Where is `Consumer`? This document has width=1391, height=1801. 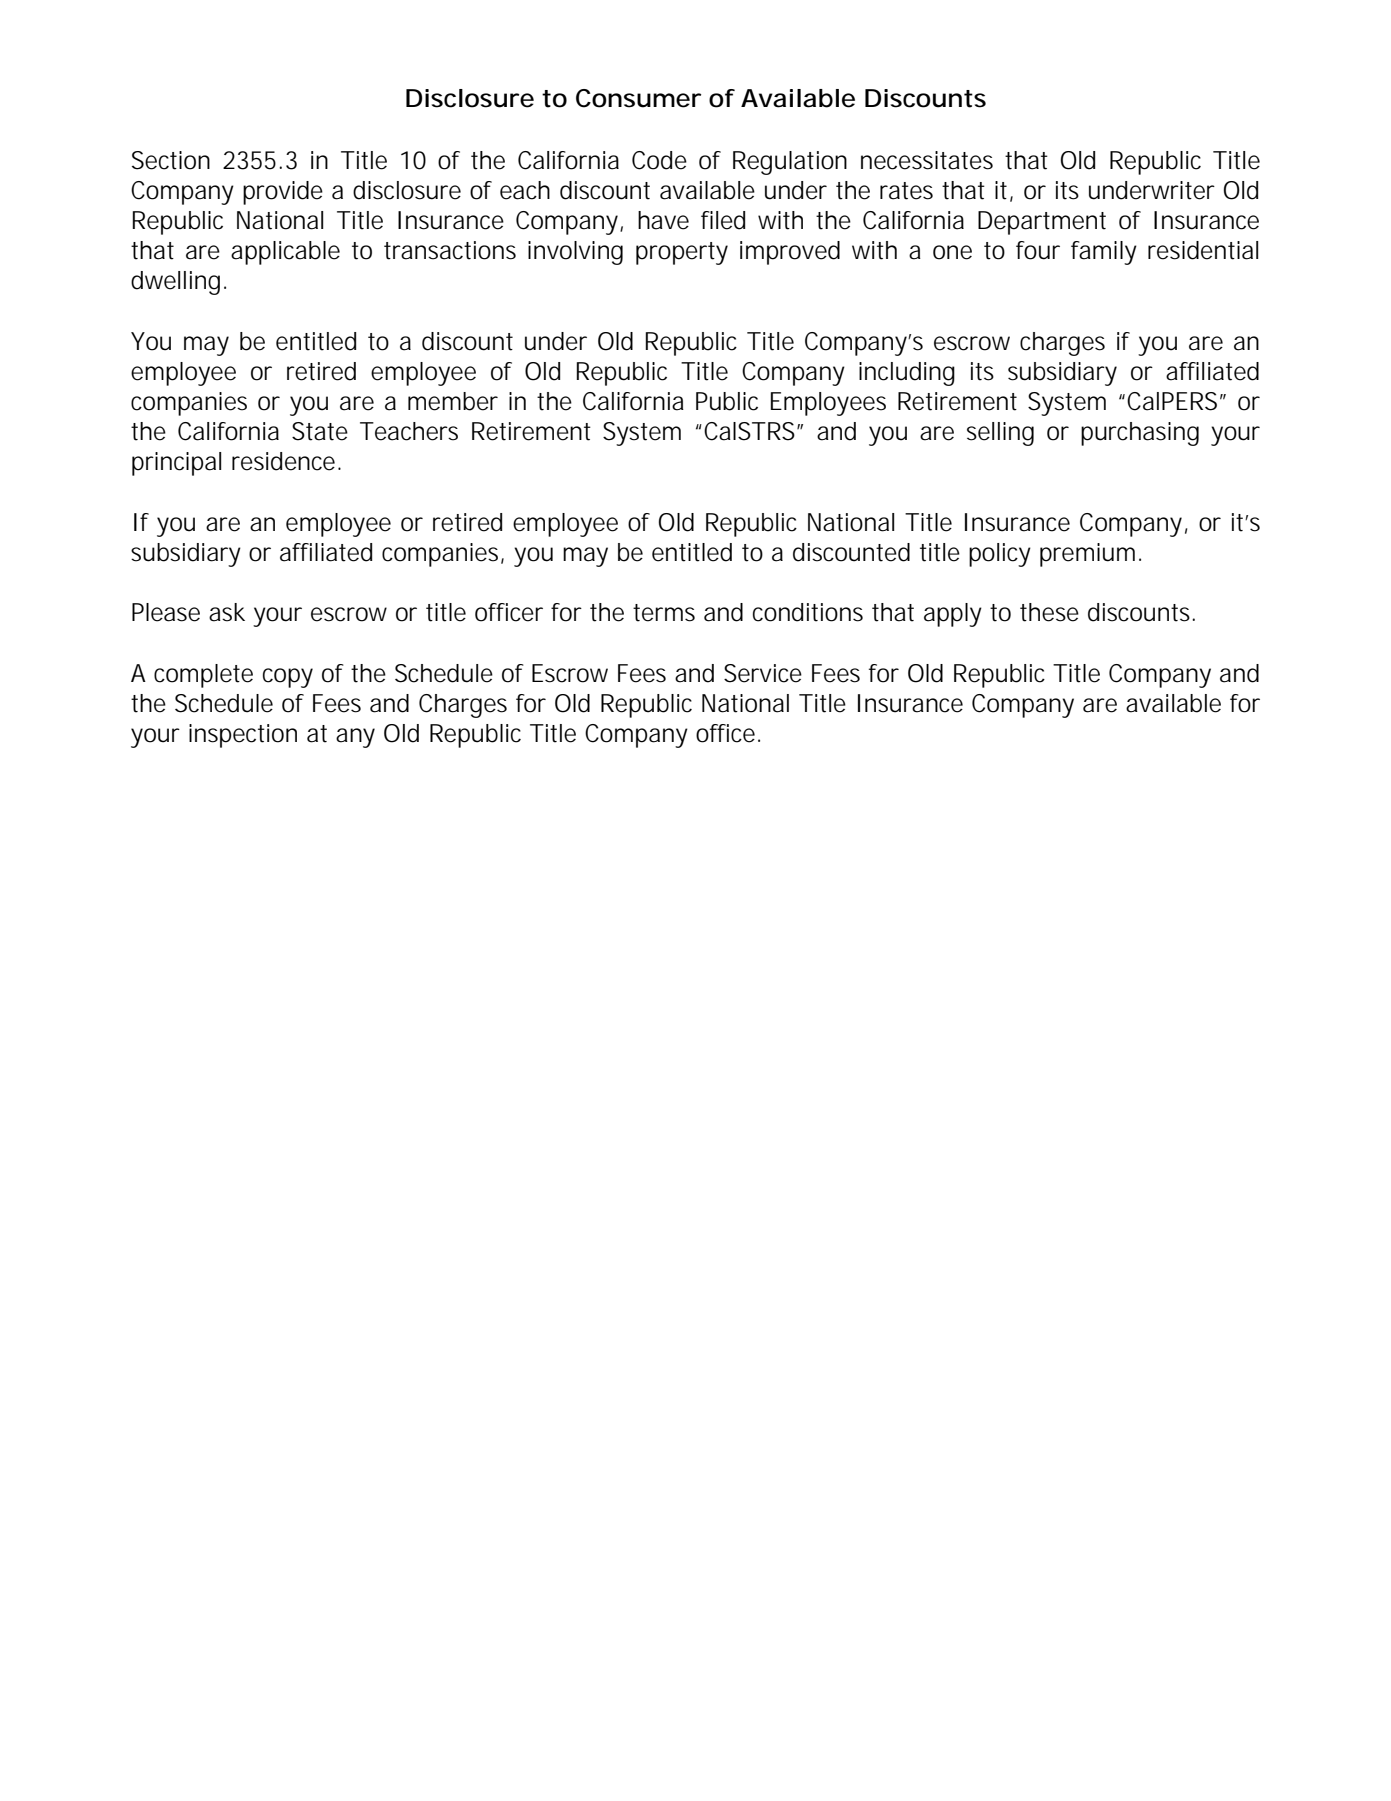 Consumer is located at coordinates (638, 98).
